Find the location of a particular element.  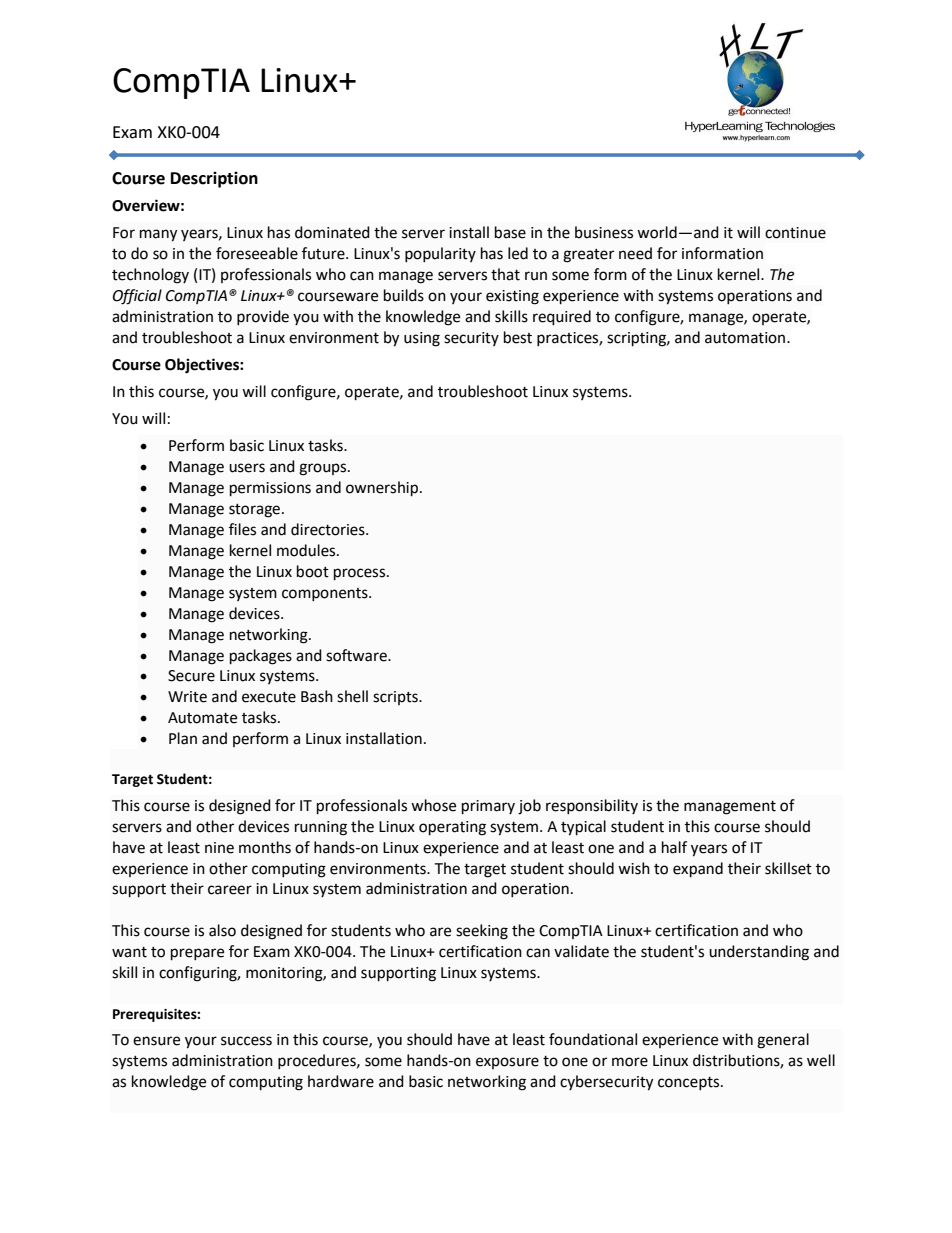

ownership is located at coordinates (383, 489).
